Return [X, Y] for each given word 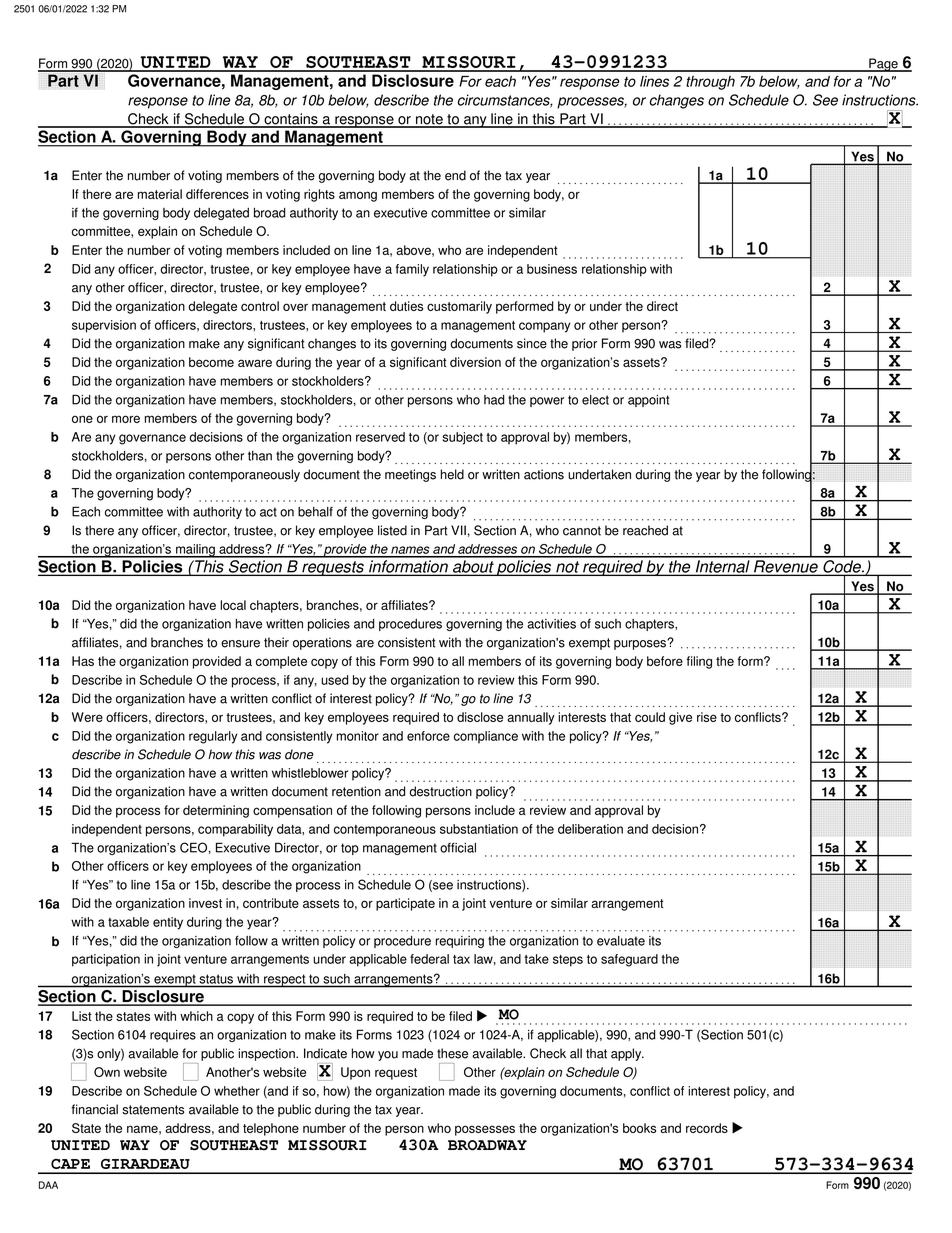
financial [94, 1109]
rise [707, 717]
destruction [440, 791]
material [160, 194]
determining [216, 811]
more [126, 419]
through [710, 83]
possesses [485, 1130]
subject [463, 438]
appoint [648, 401]
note [429, 120]
